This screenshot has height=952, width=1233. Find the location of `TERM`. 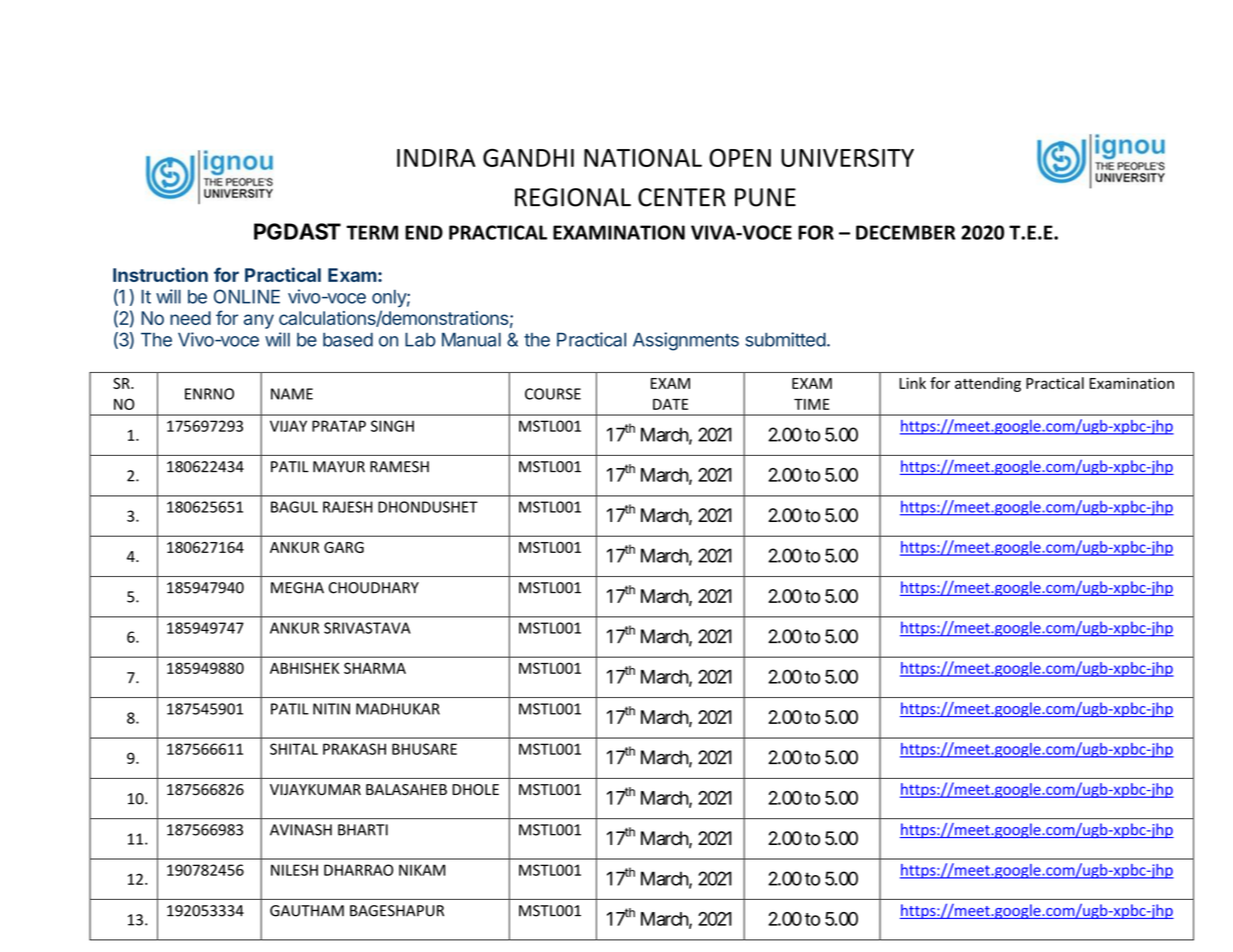

TERM is located at coordinates (372, 232).
